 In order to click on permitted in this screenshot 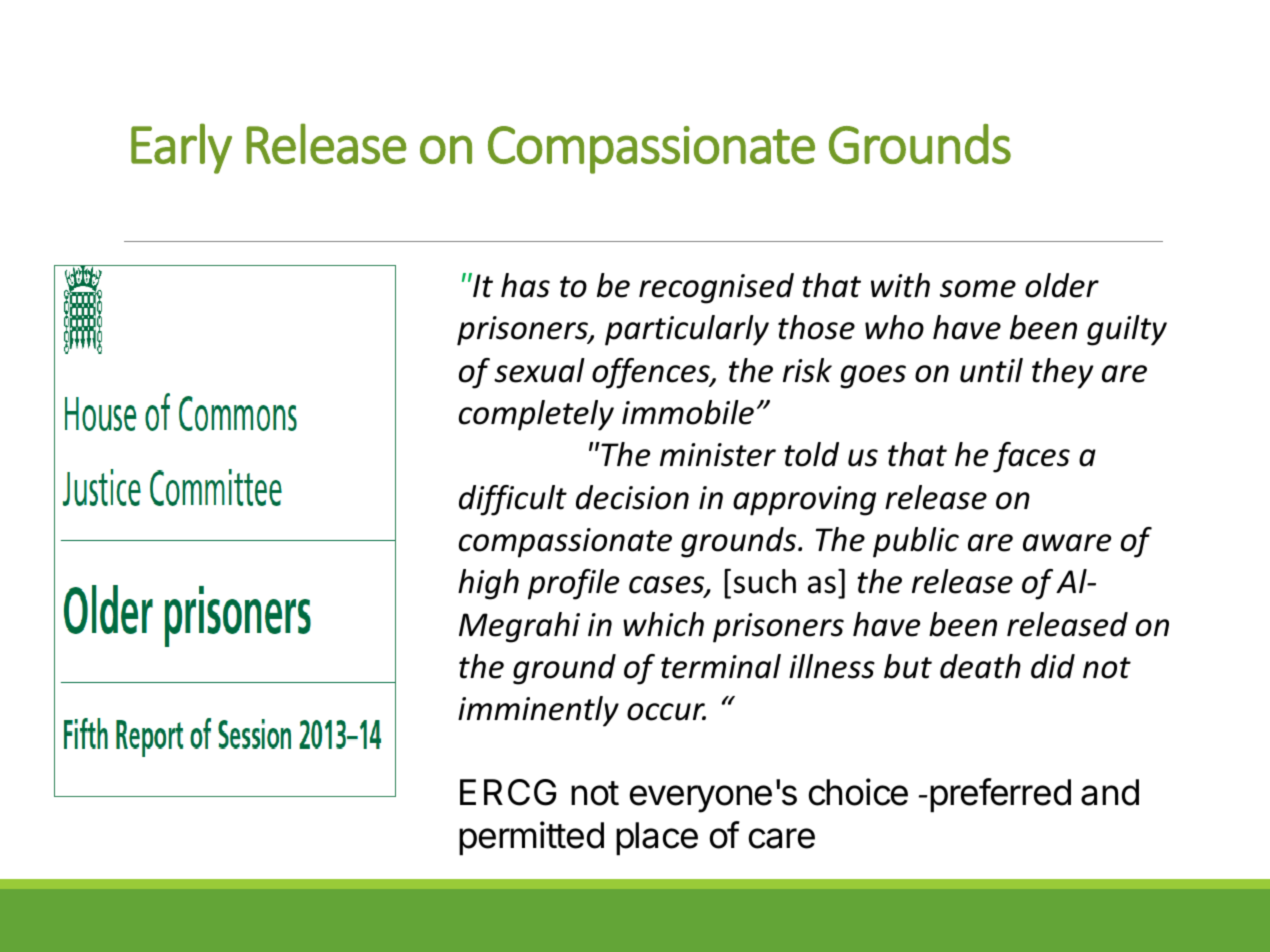, I will do `click(531, 838)`.
